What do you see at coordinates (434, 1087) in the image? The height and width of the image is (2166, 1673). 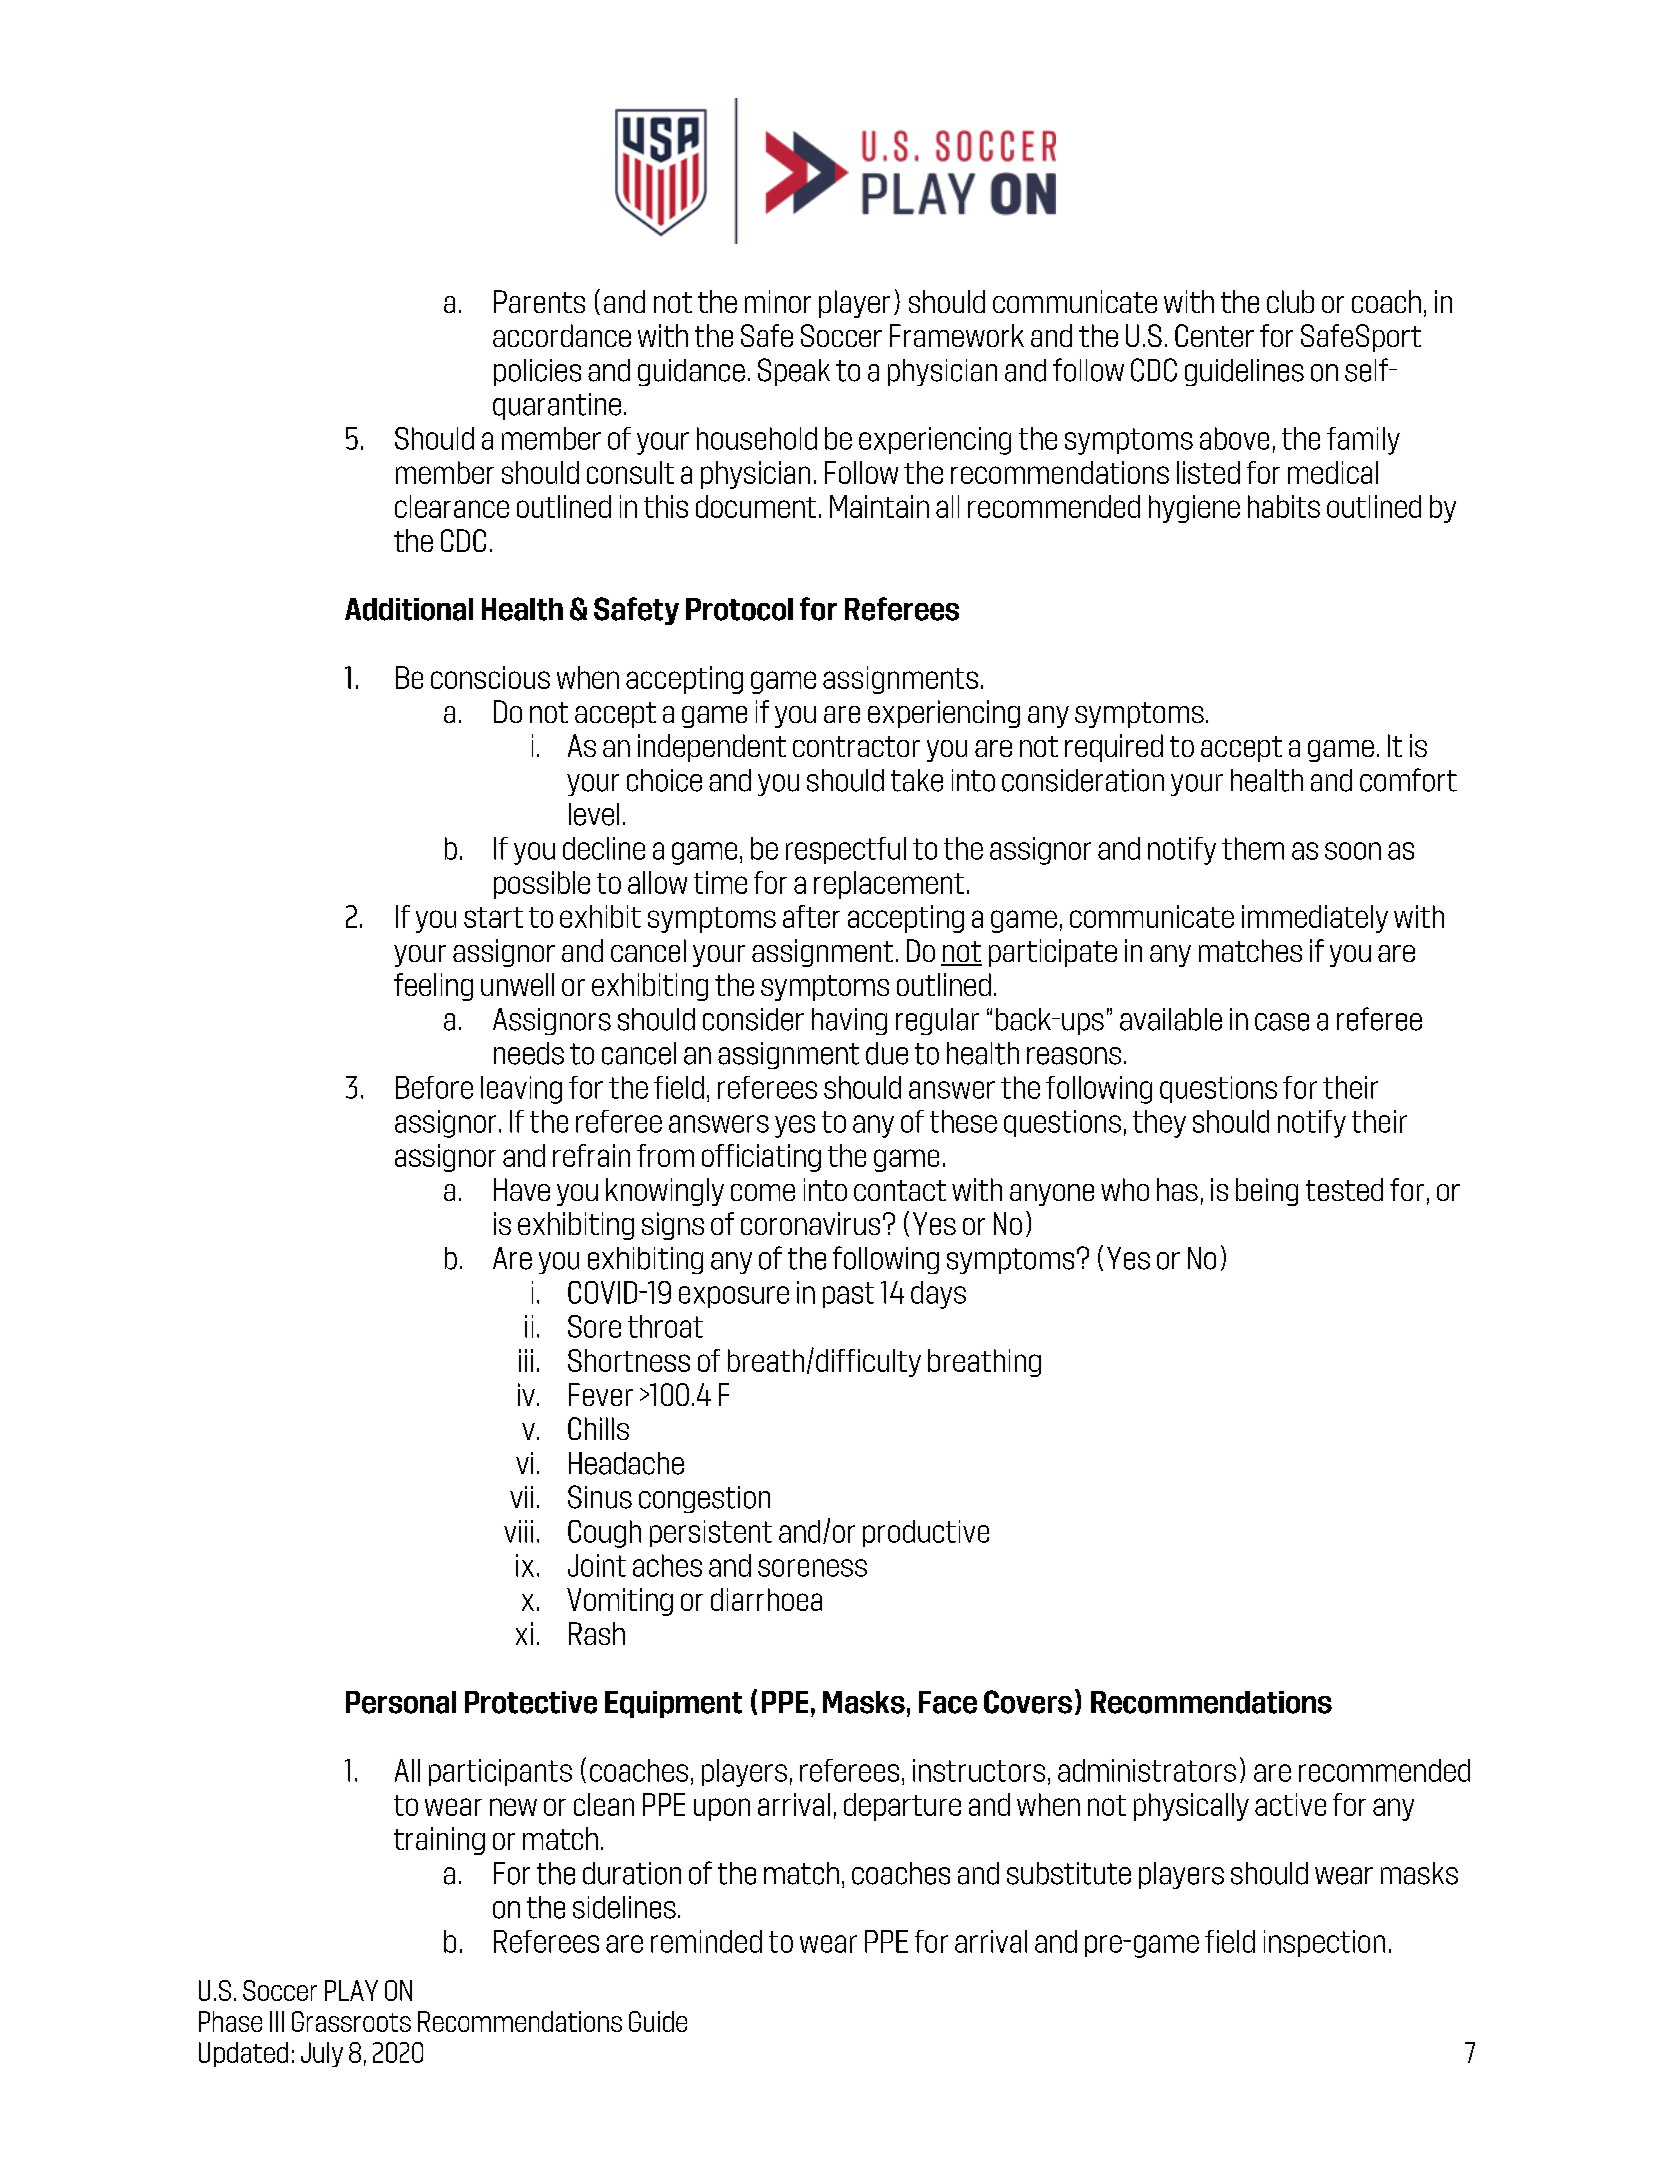 I see `Before` at bounding box center [434, 1087].
